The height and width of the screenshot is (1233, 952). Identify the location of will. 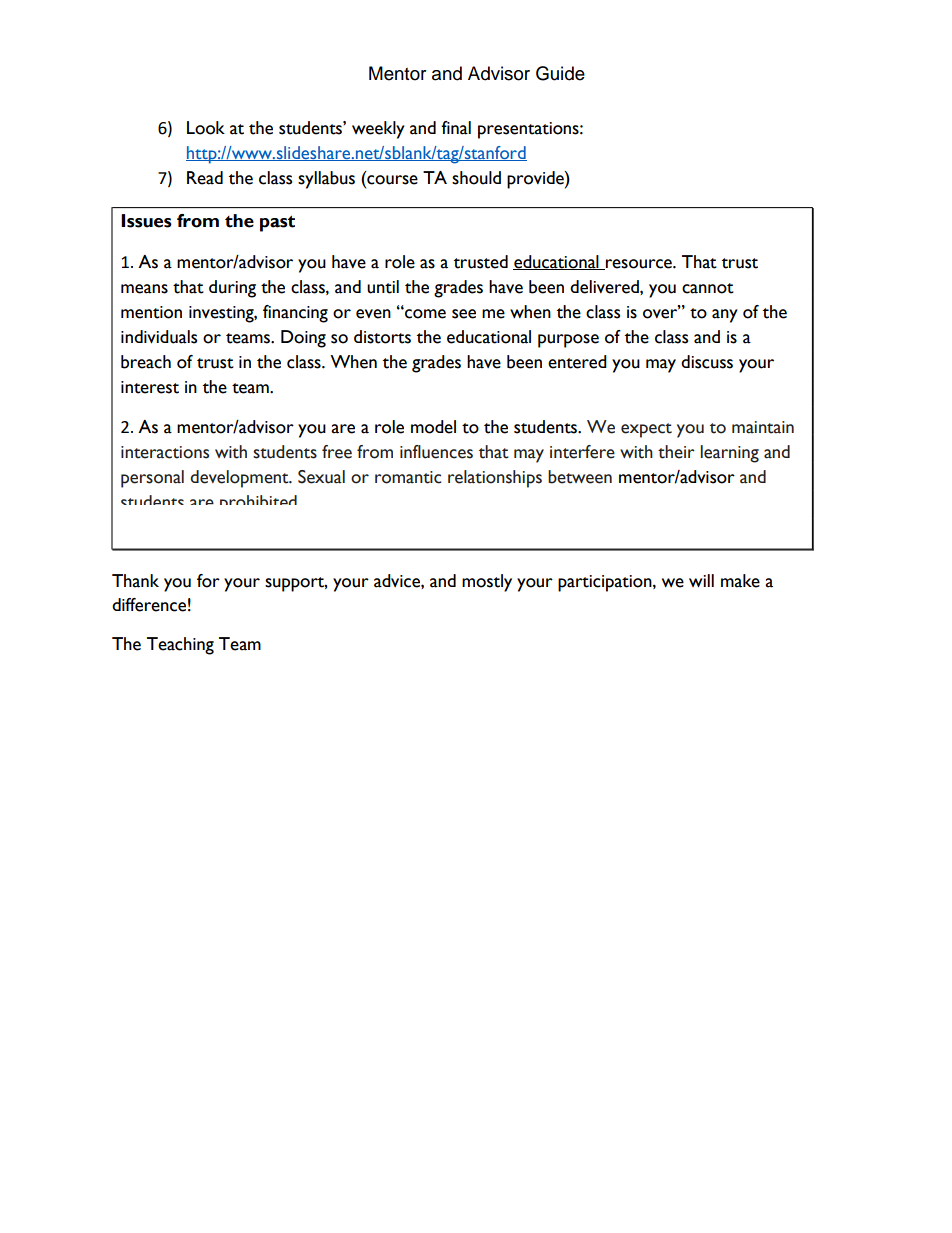
(701, 580).
